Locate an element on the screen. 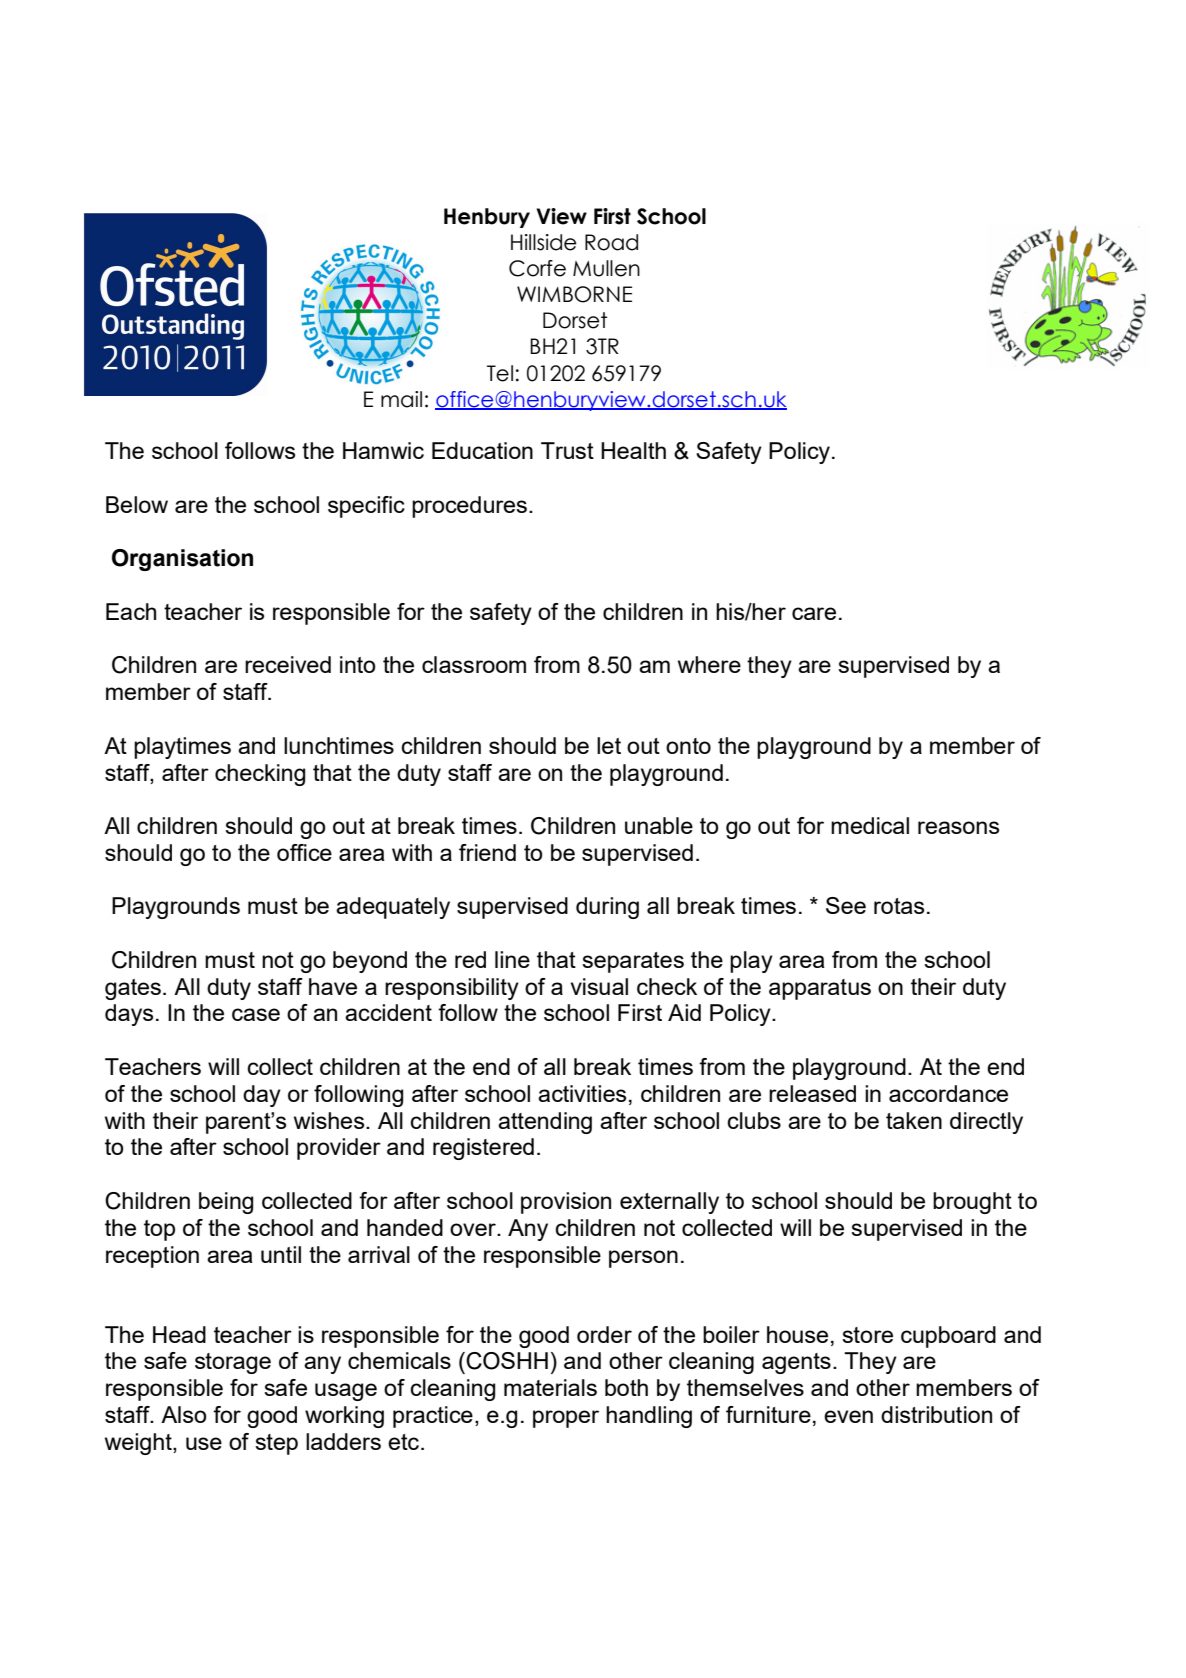  mail is located at coordinates (401, 399).
